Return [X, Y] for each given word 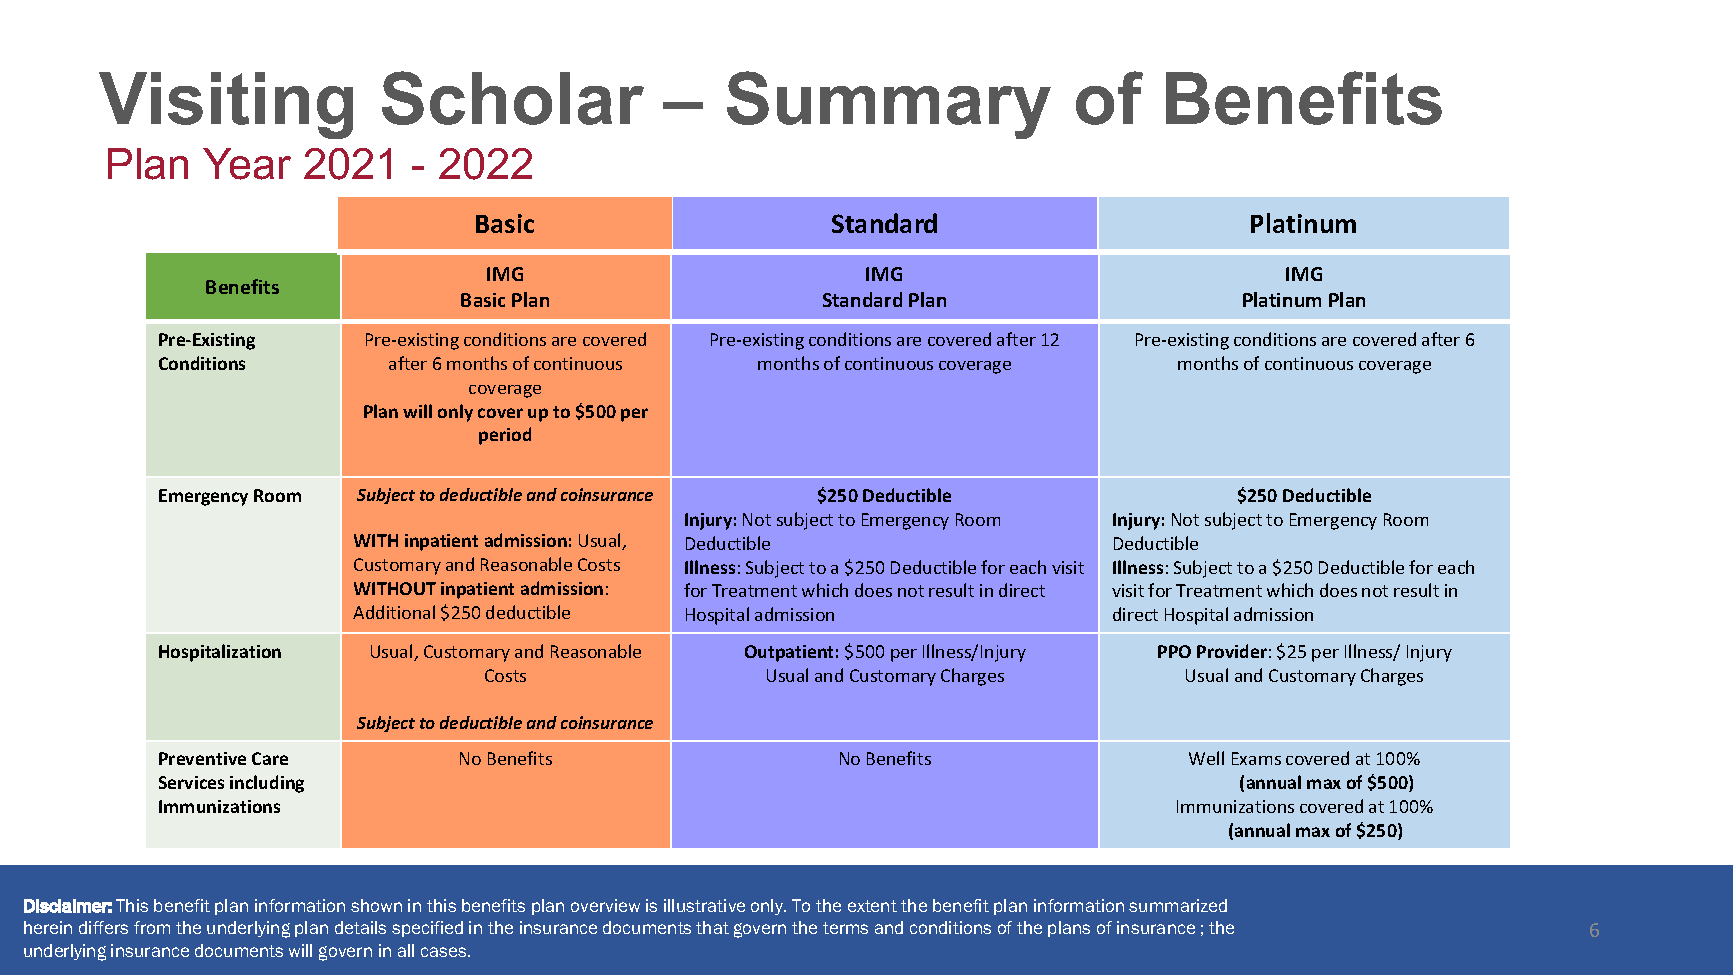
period [505, 436]
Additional [394, 612]
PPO [1174, 651]
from [152, 927]
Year [247, 164]
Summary [889, 105]
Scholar [513, 98]
